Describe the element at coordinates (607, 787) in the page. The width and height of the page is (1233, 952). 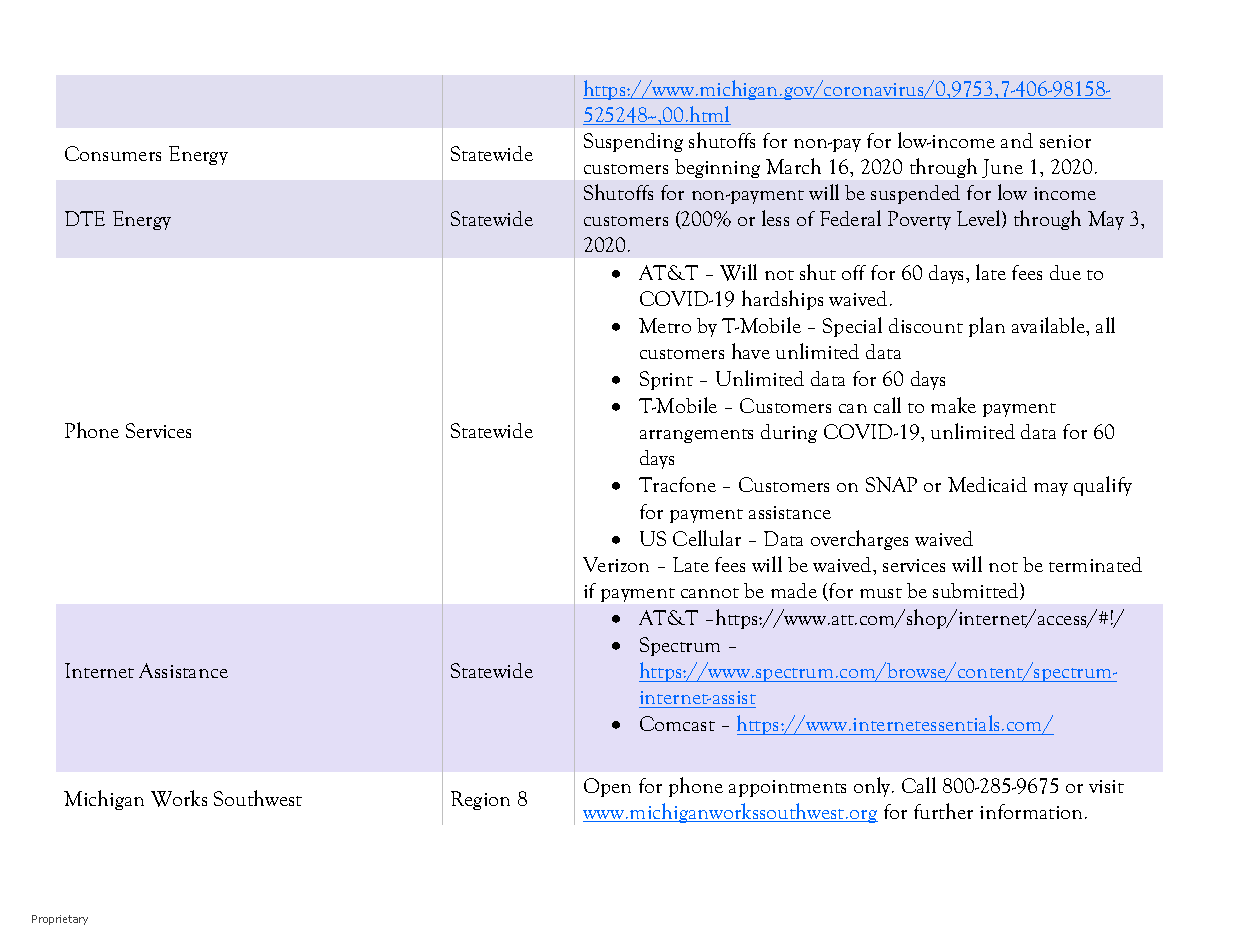
I see `Open` at that location.
